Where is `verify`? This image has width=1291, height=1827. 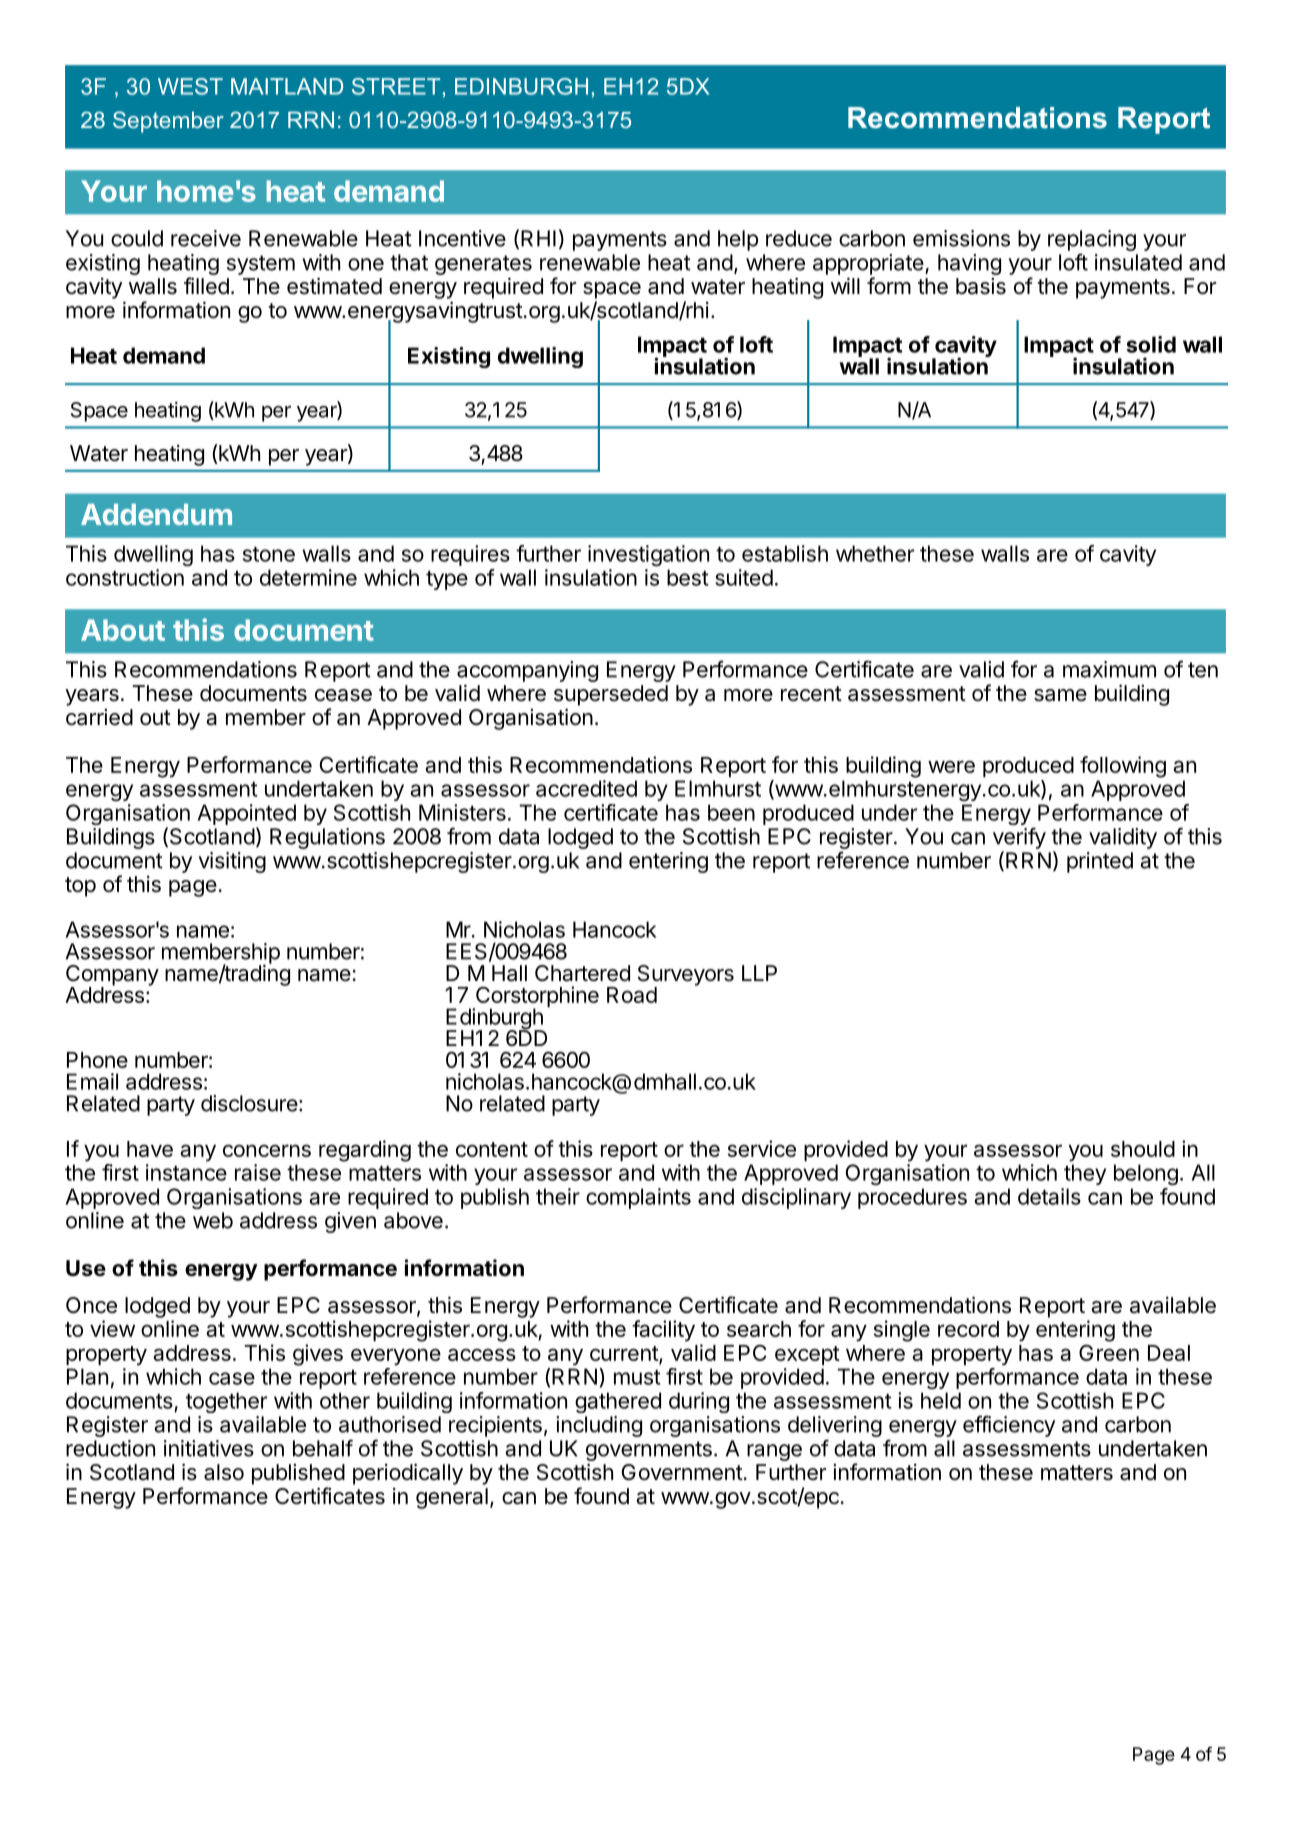 verify is located at coordinates (1019, 838).
